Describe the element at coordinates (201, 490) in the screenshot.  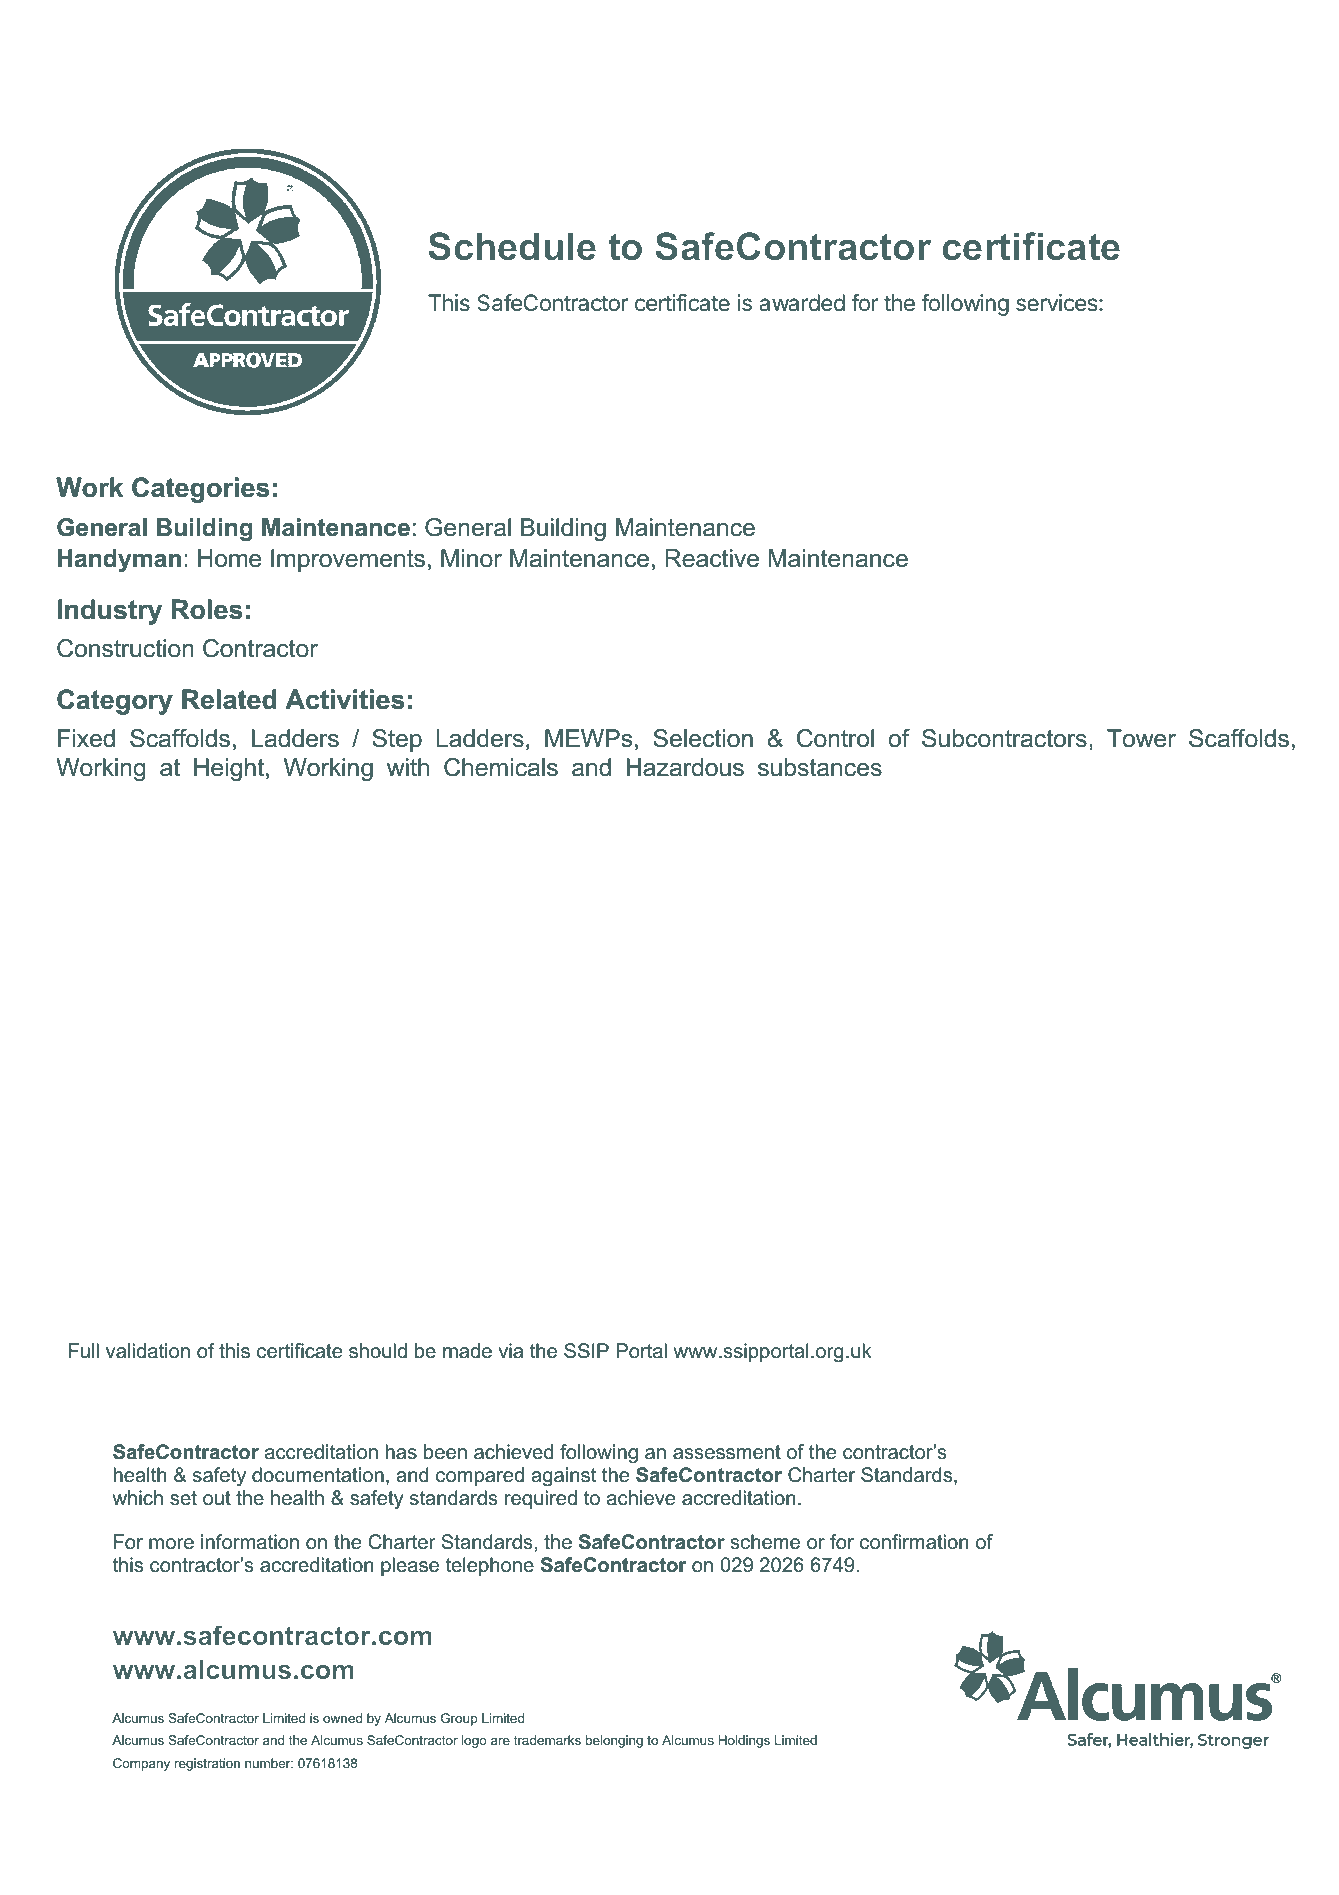
I see `Categories` at that location.
